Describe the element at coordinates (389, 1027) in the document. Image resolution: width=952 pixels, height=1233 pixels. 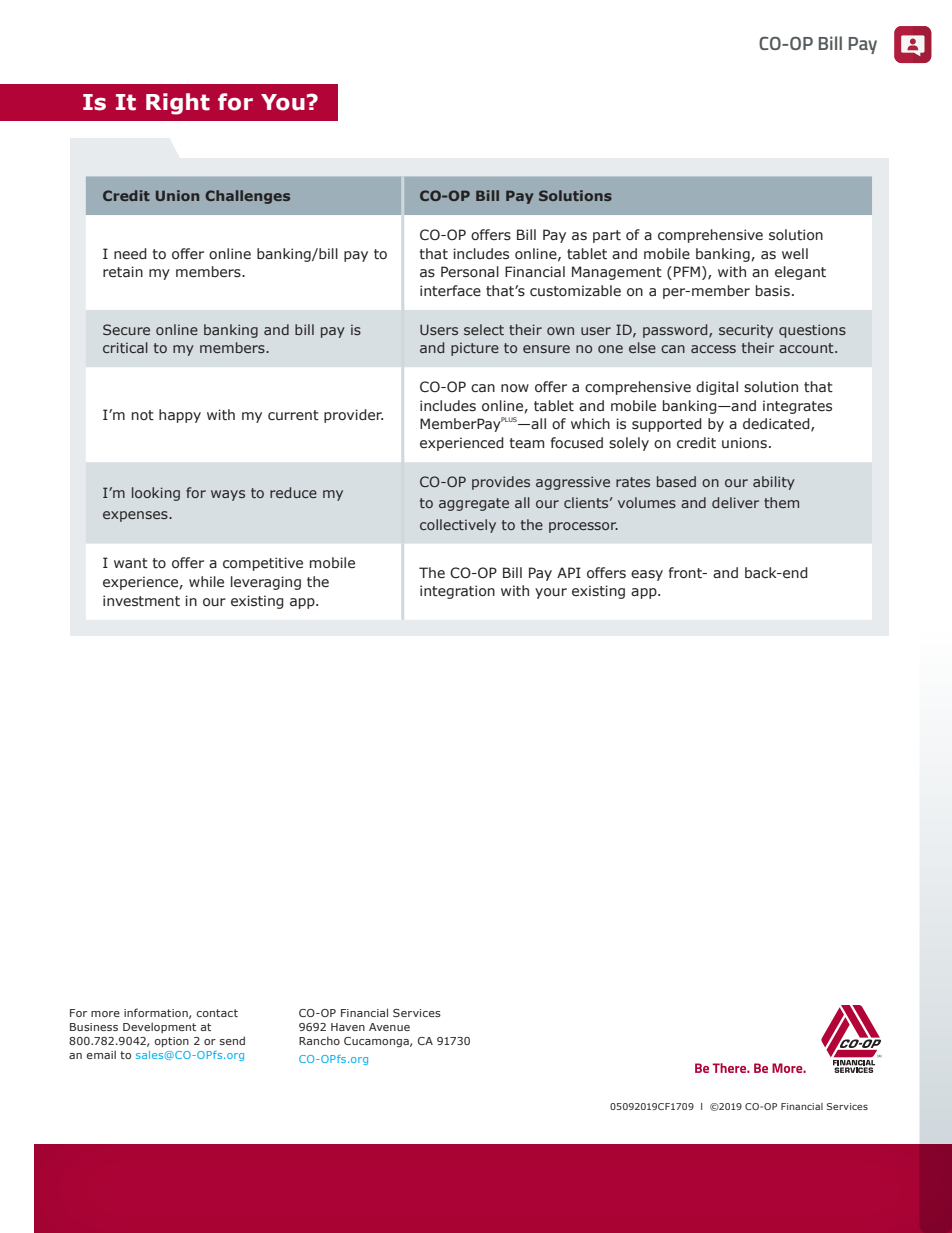
I see `Avenue` at that location.
